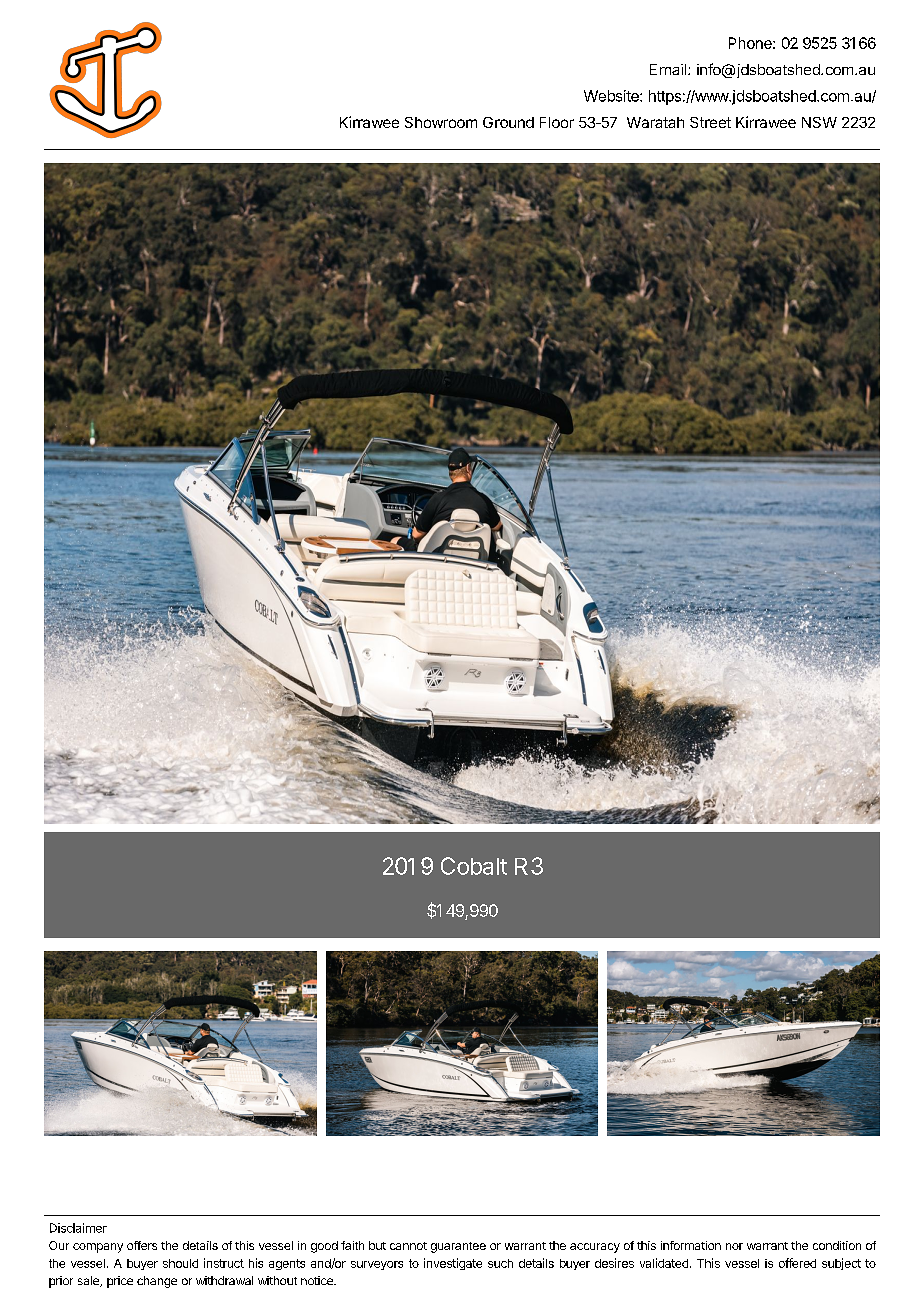  Describe the element at coordinates (441, 122) in the image. I see `Showroom` at that location.
